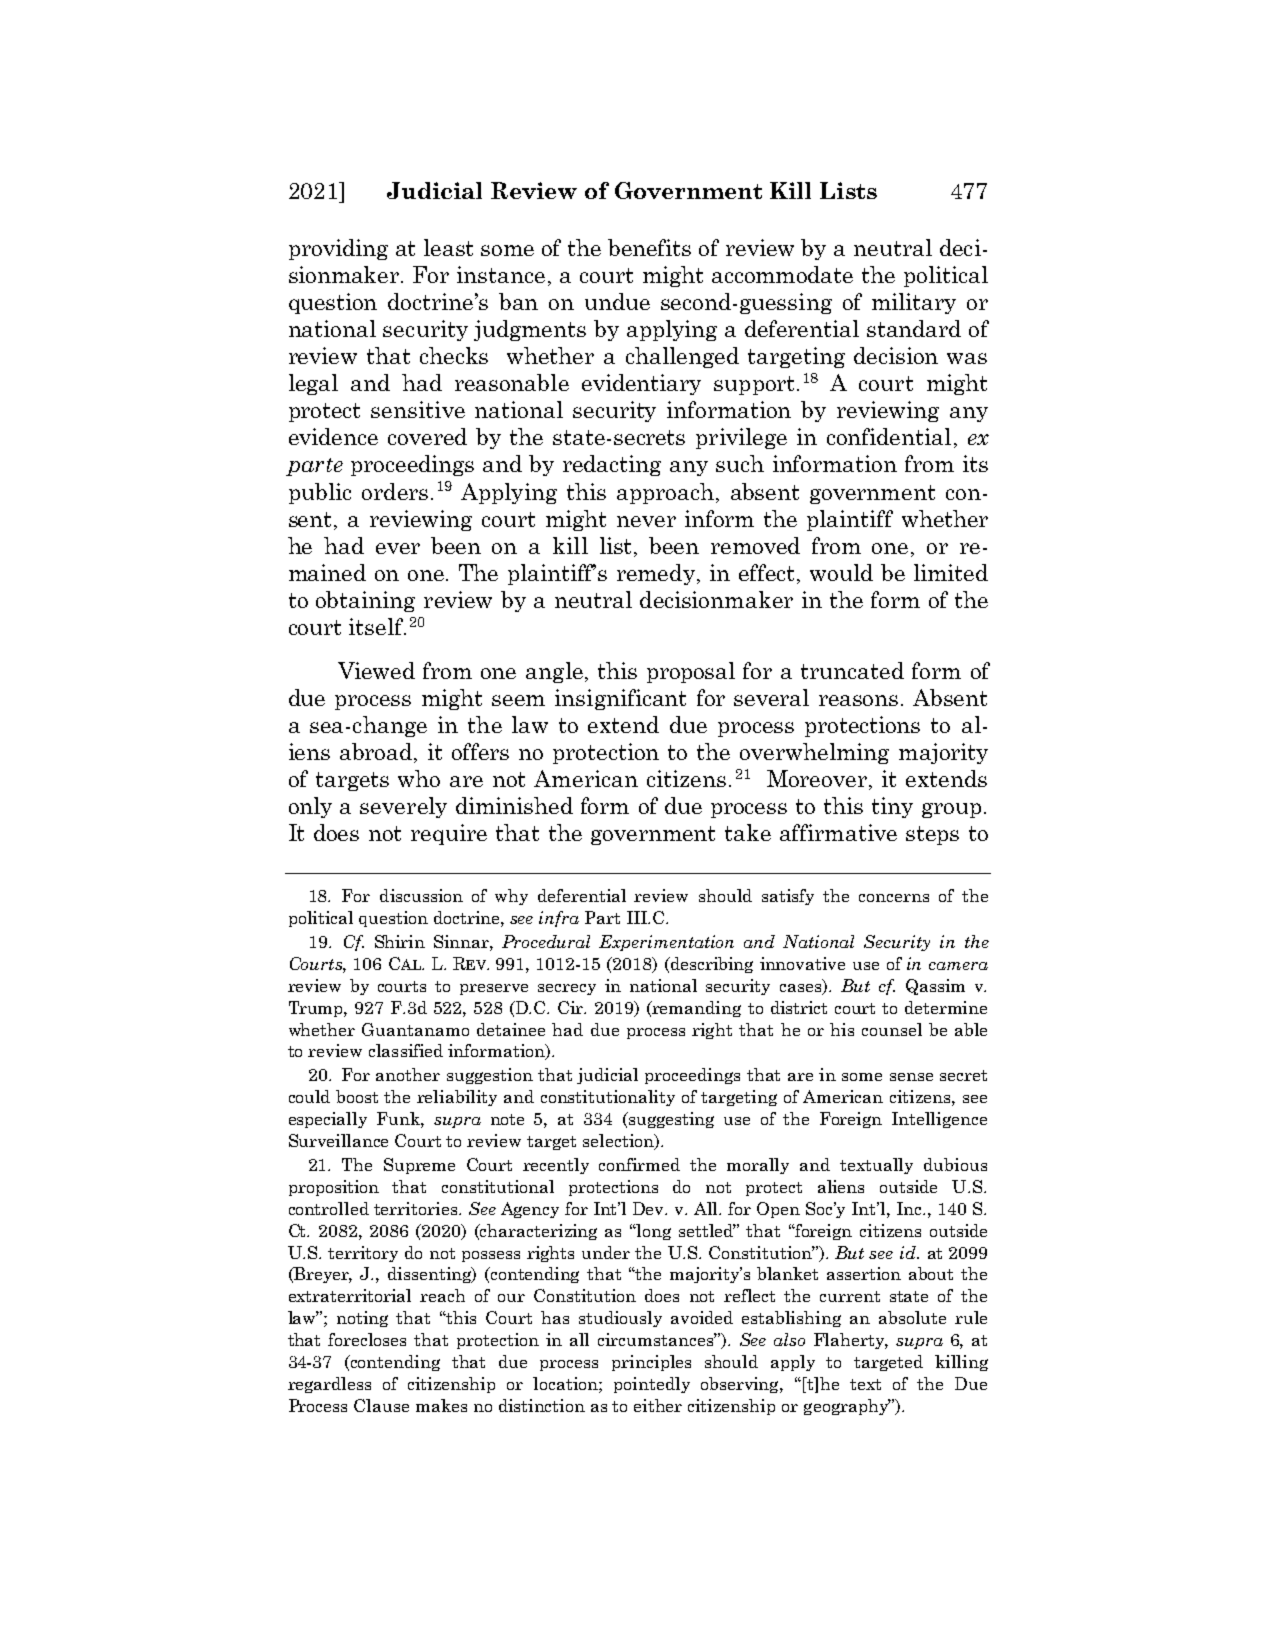 The width and height of the screenshot is (1276, 1651). I want to click on principles, so click(651, 1363).
